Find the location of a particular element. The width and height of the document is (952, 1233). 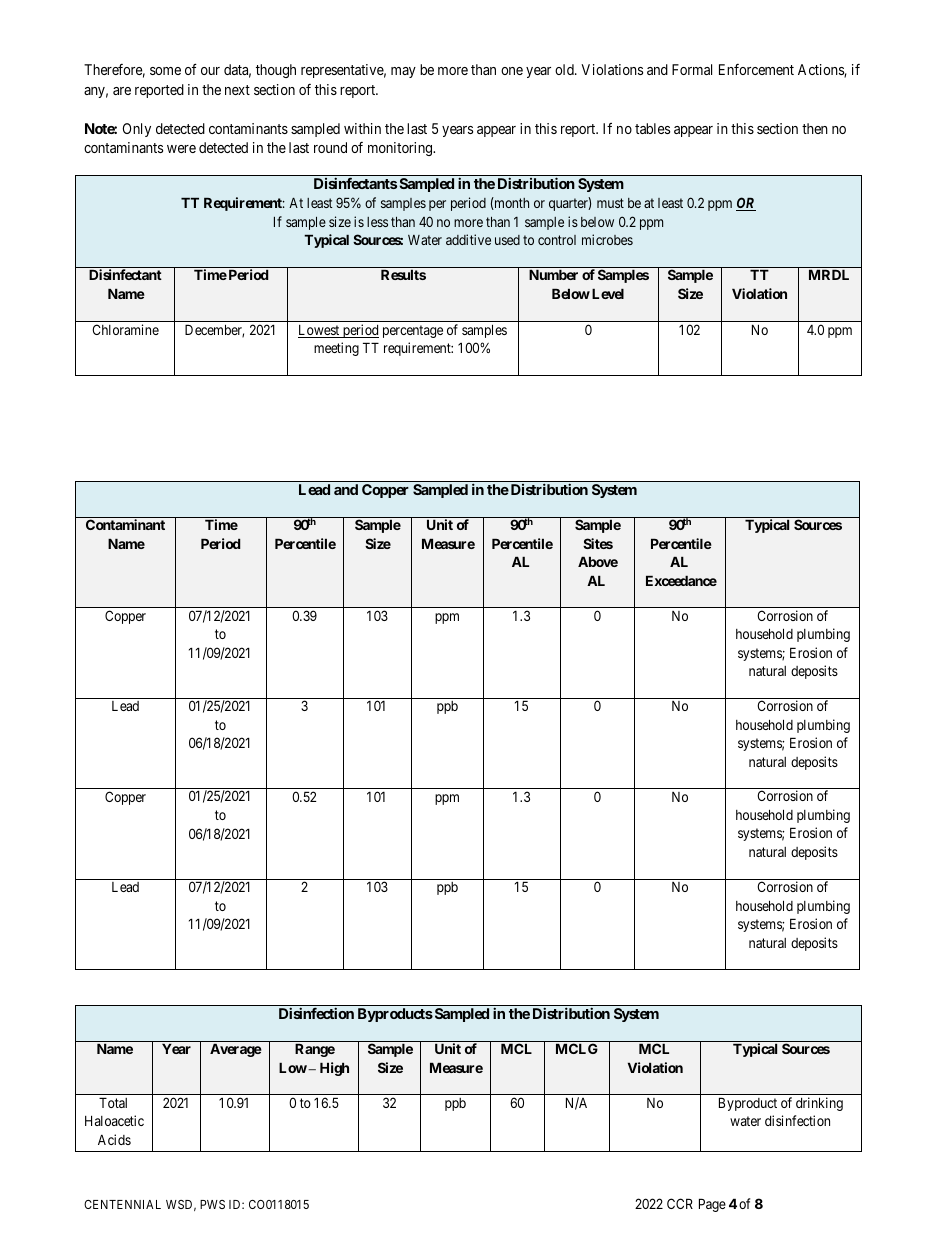

Above is located at coordinates (598, 561).
